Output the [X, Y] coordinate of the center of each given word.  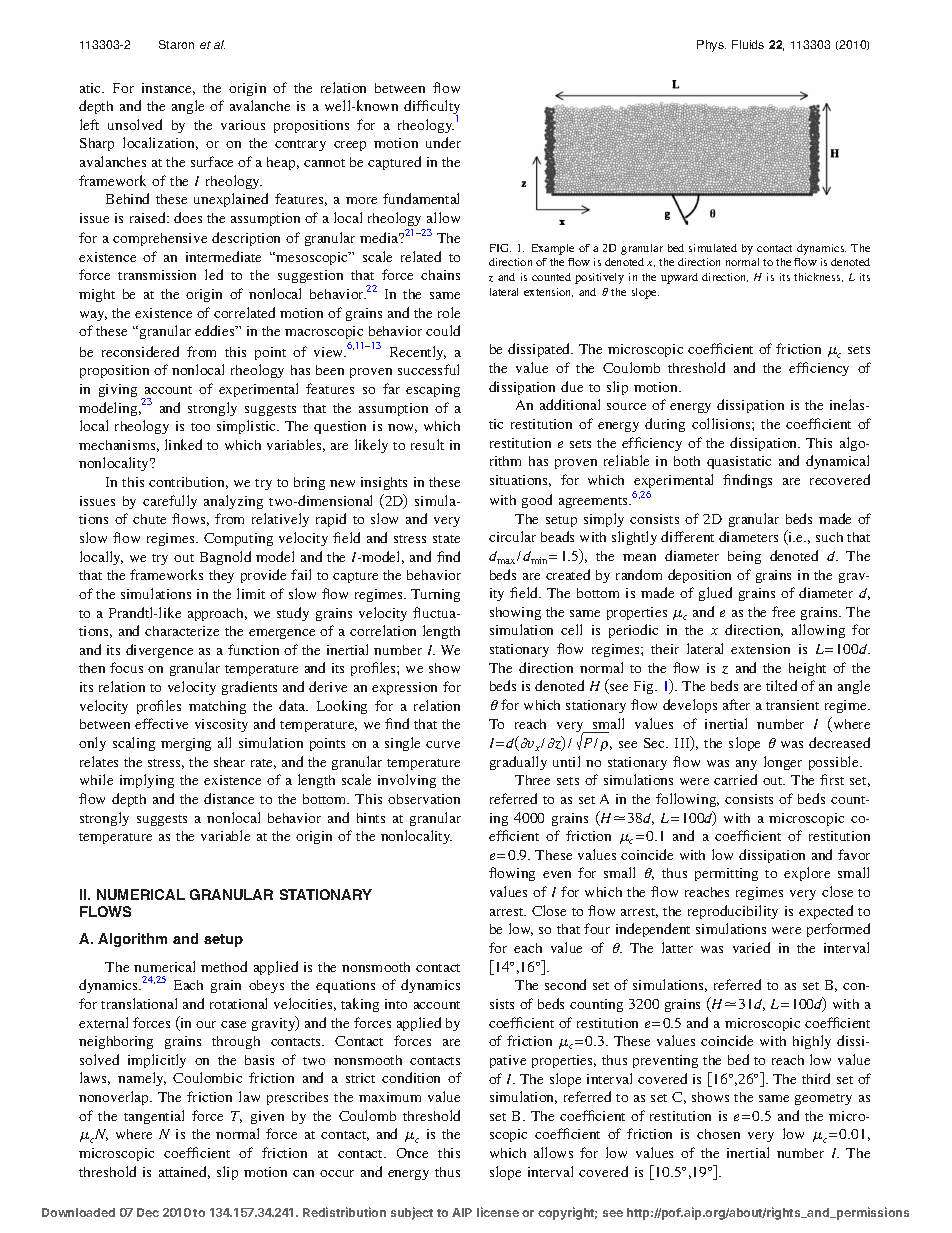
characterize [182, 631]
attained [184, 1172]
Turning [435, 595]
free [783, 611]
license [498, 1212]
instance [168, 89]
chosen [718, 1134]
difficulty [432, 108]
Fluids [748, 44]
